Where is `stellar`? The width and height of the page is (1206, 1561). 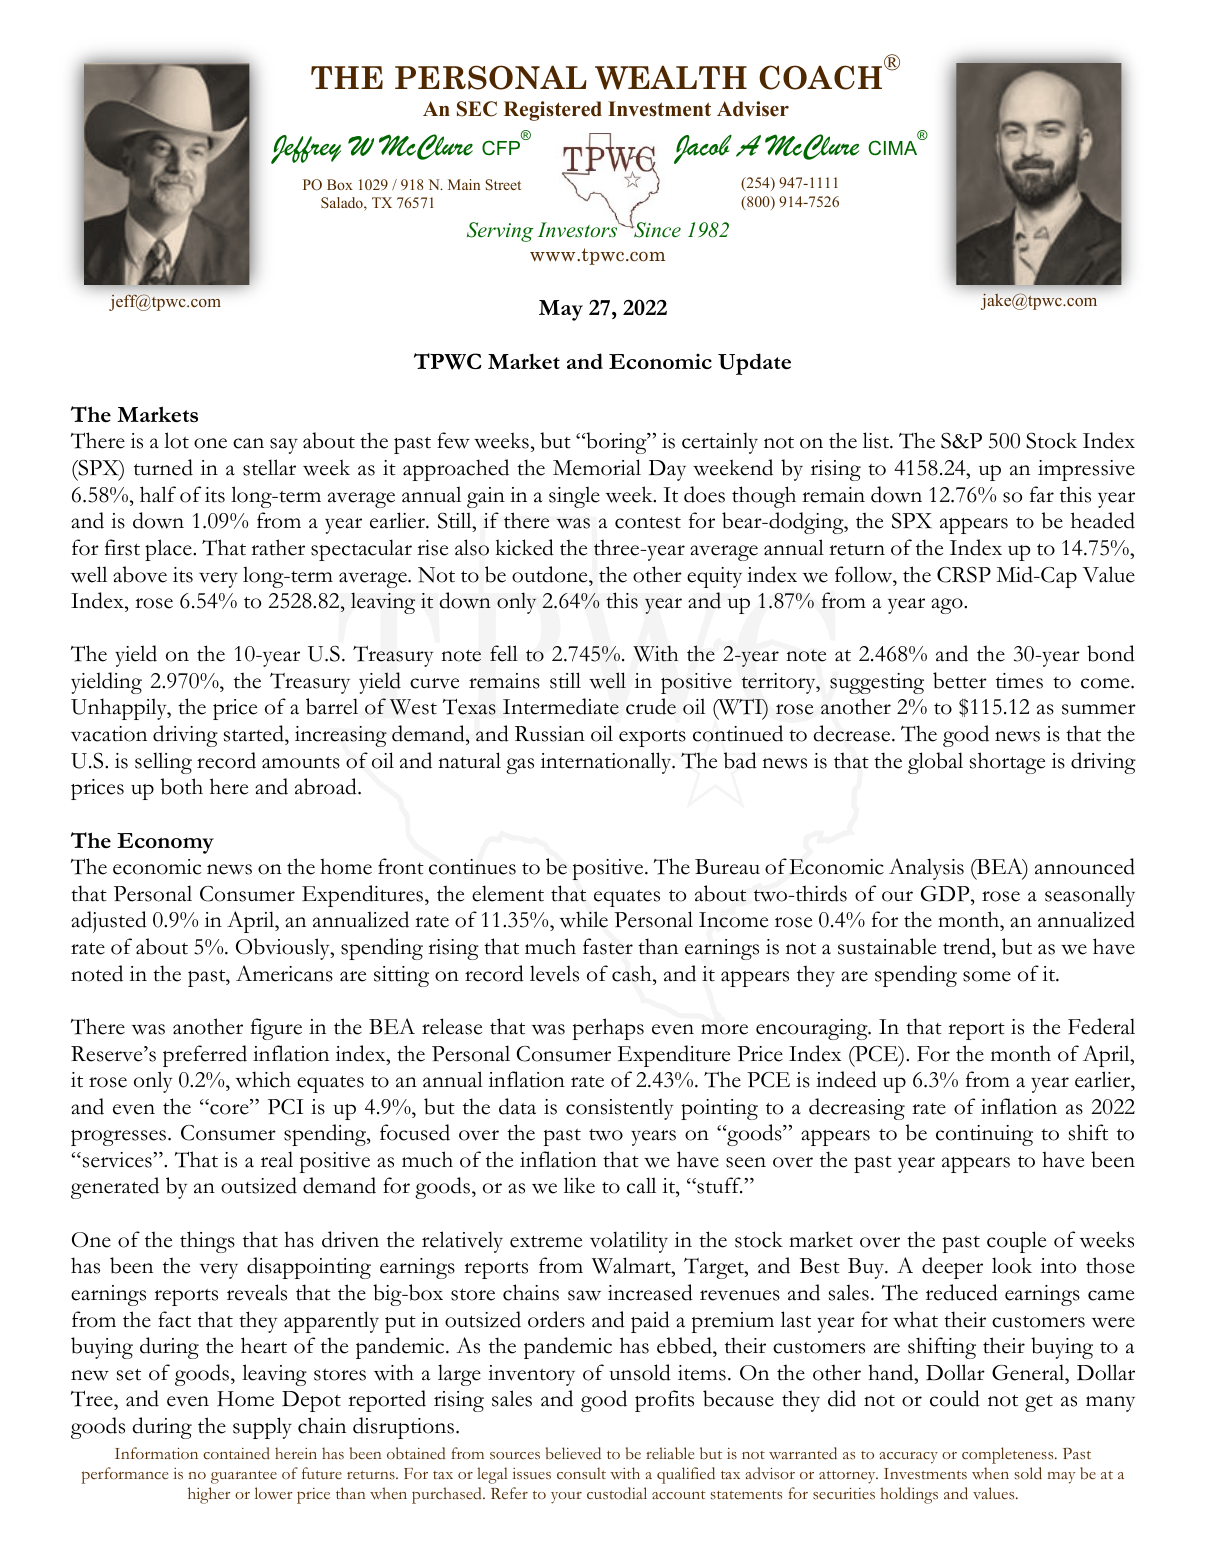 stellar is located at coordinates (269, 467).
